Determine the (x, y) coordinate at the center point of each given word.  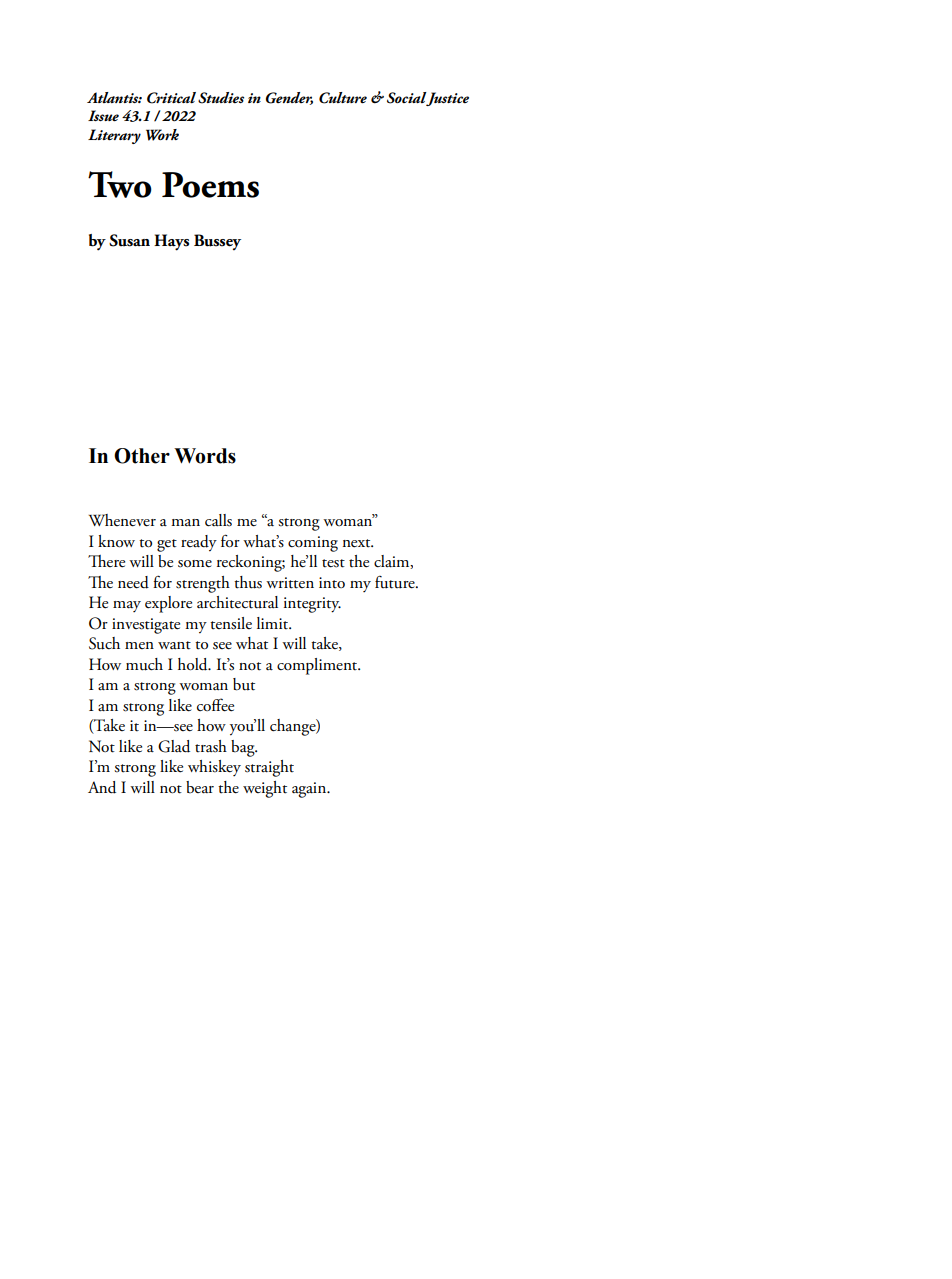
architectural (237, 602)
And (102, 787)
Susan (129, 240)
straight (269, 768)
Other (142, 456)
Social (407, 98)
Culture (343, 98)
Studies (221, 98)
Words (205, 456)
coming (313, 544)
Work (162, 135)
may (127, 606)
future (396, 582)
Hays (171, 242)
